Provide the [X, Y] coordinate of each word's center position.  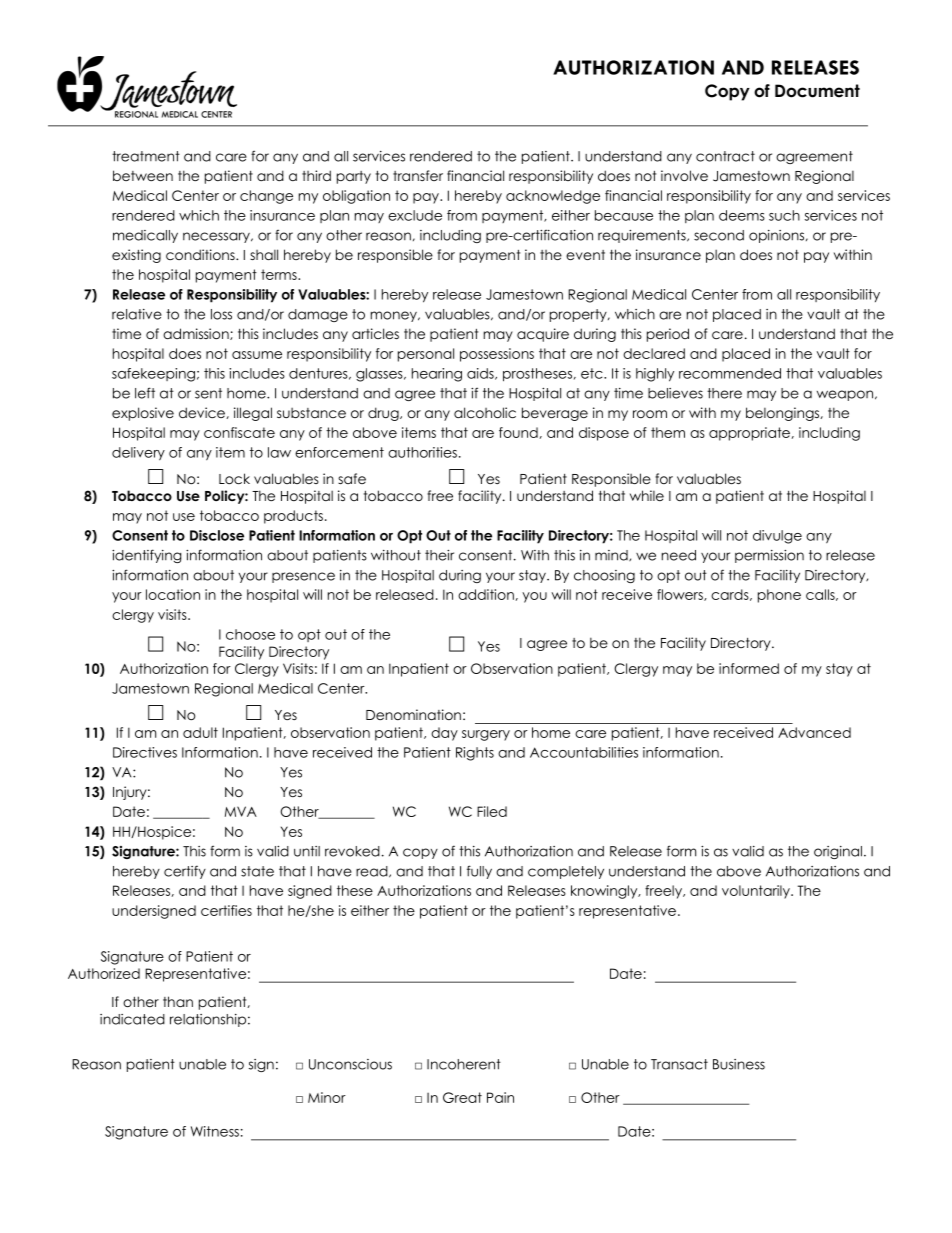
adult [200, 732]
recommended [730, 373]
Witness [215, 1131]
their [439, 555]
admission [197, 334]
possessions [497, 355]
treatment [146, 156]
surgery [486, 735]
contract [725, 156]
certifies [226, 910]
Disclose [217, 535]
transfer [418, 175]
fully [479, 872]
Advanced [814, 732]
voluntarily [757, 892]
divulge [777, 537]
